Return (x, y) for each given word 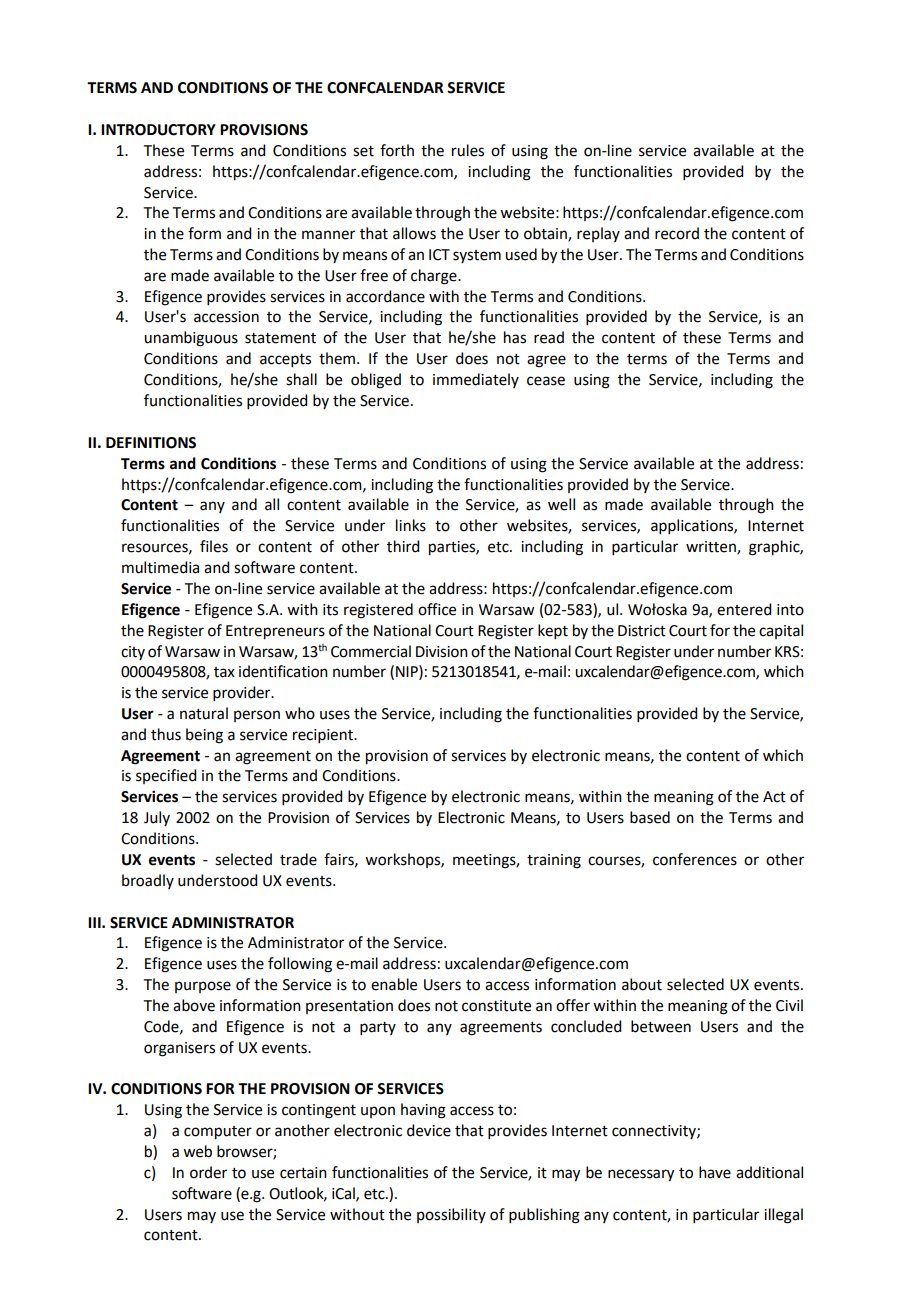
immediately (476, 380)
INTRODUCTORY (158, 130)
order (208, 1172)
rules (468, 150)
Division (442, 652)
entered (744, 609)
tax (224, 672)
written (712, 548)
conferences (695, 859)
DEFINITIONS (151, 443)
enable (394, 984)
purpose (203, 987)
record (677, 233)
